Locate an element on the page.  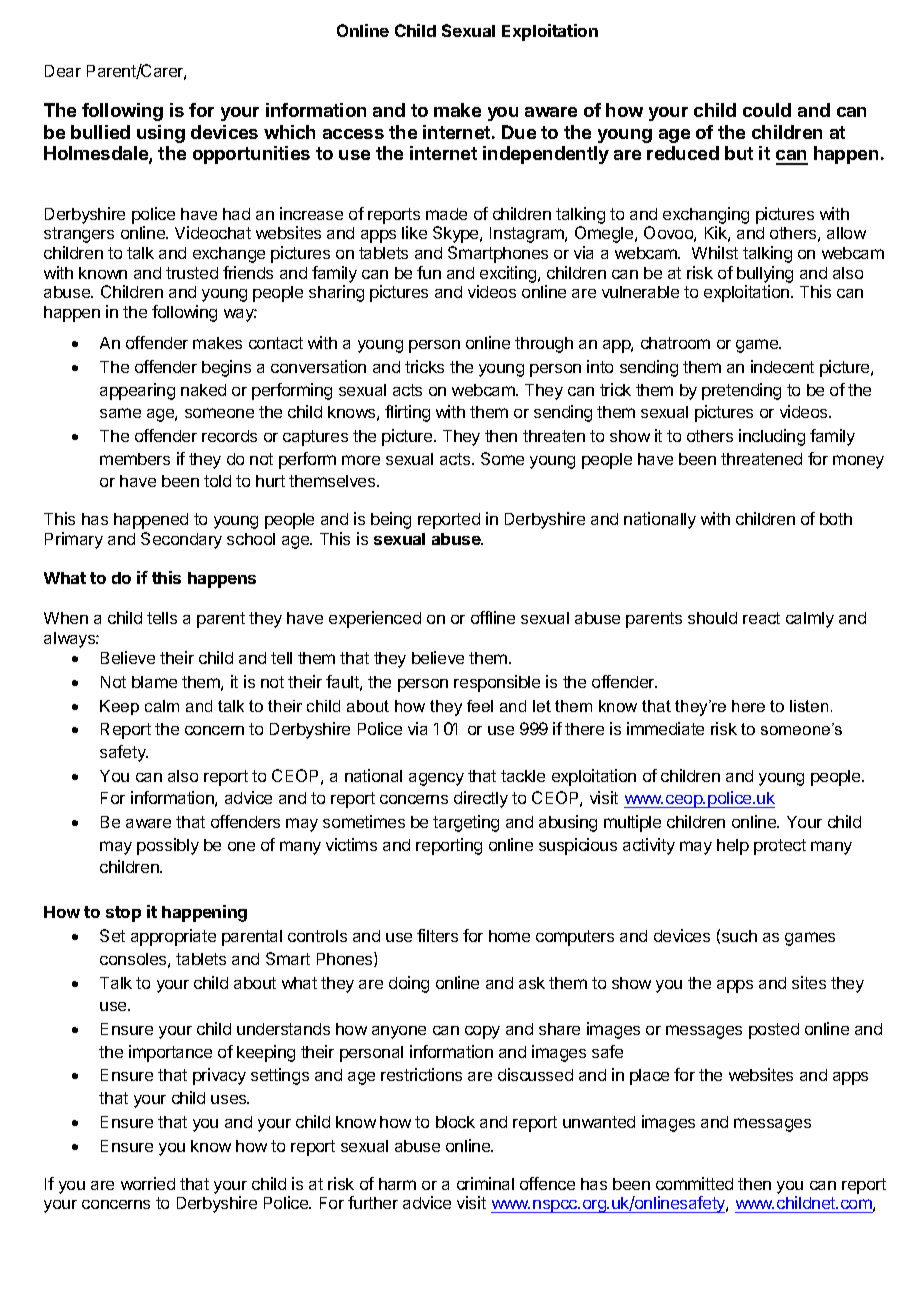
criminal is located at coordinates (485, 1183).
